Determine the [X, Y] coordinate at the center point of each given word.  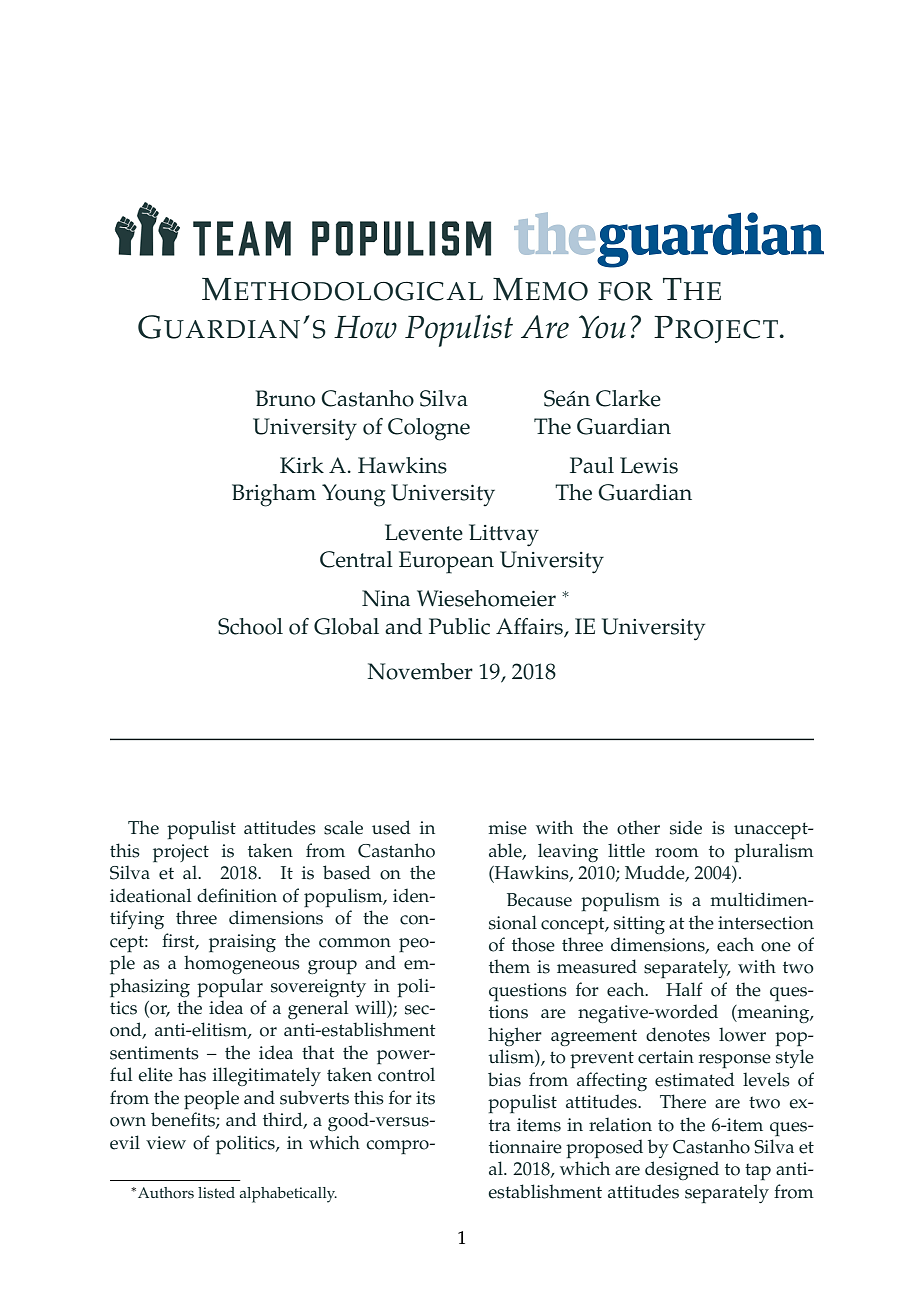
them [509, 966]
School [250, 626]
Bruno [285, 398]
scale [343, 827]
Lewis [649, 465]
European [446, 562]
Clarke [628, 398]
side [686, 827]
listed [216, 1193]
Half [684, 989]
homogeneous [242, 964]
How [365, 327]
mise [508, 828]
